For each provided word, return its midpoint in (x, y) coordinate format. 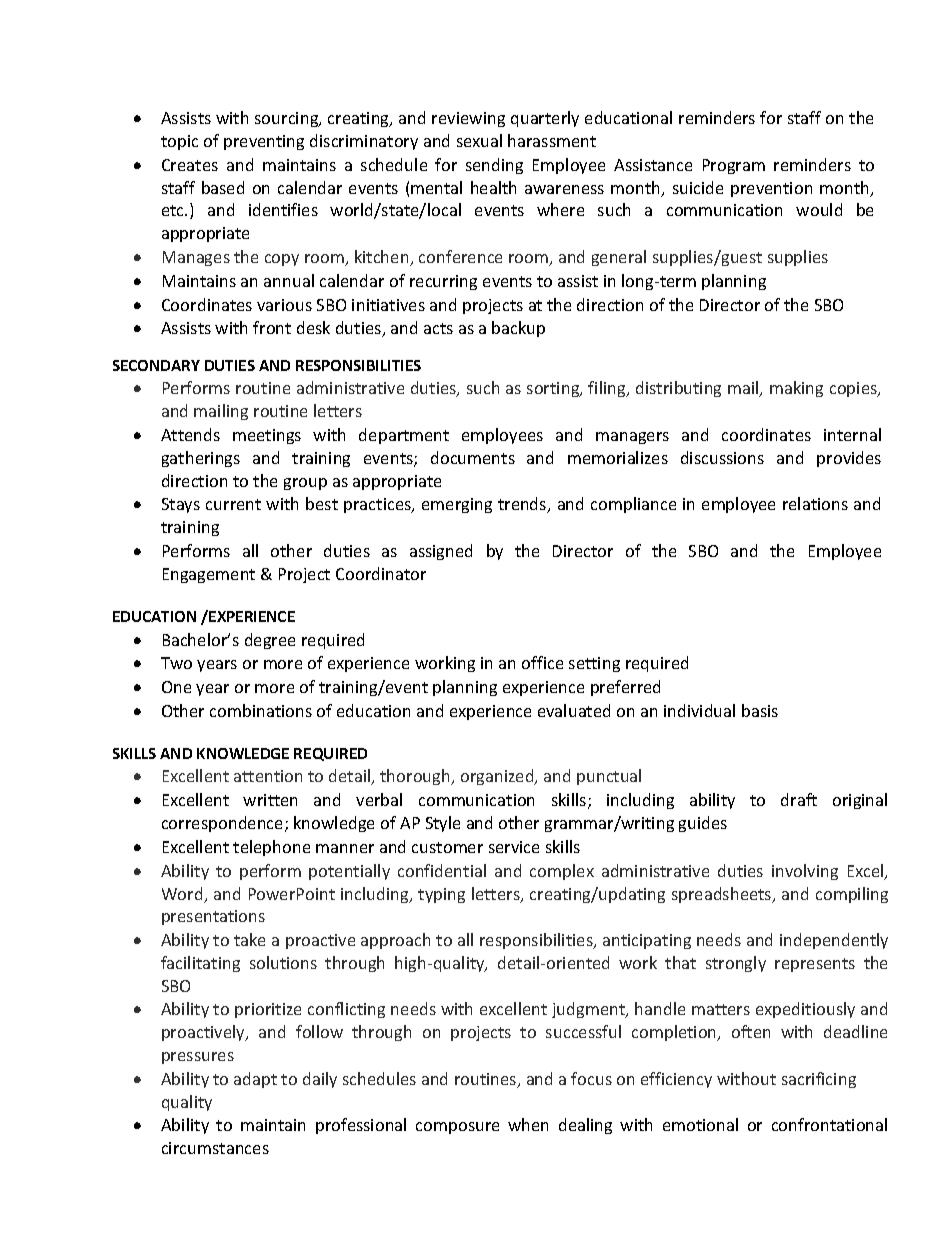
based (223, 187)
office (542, 662)
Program (734, 166)
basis (760, 710)
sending (494, 166)
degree (270, 641)
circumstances (215, 1148)
